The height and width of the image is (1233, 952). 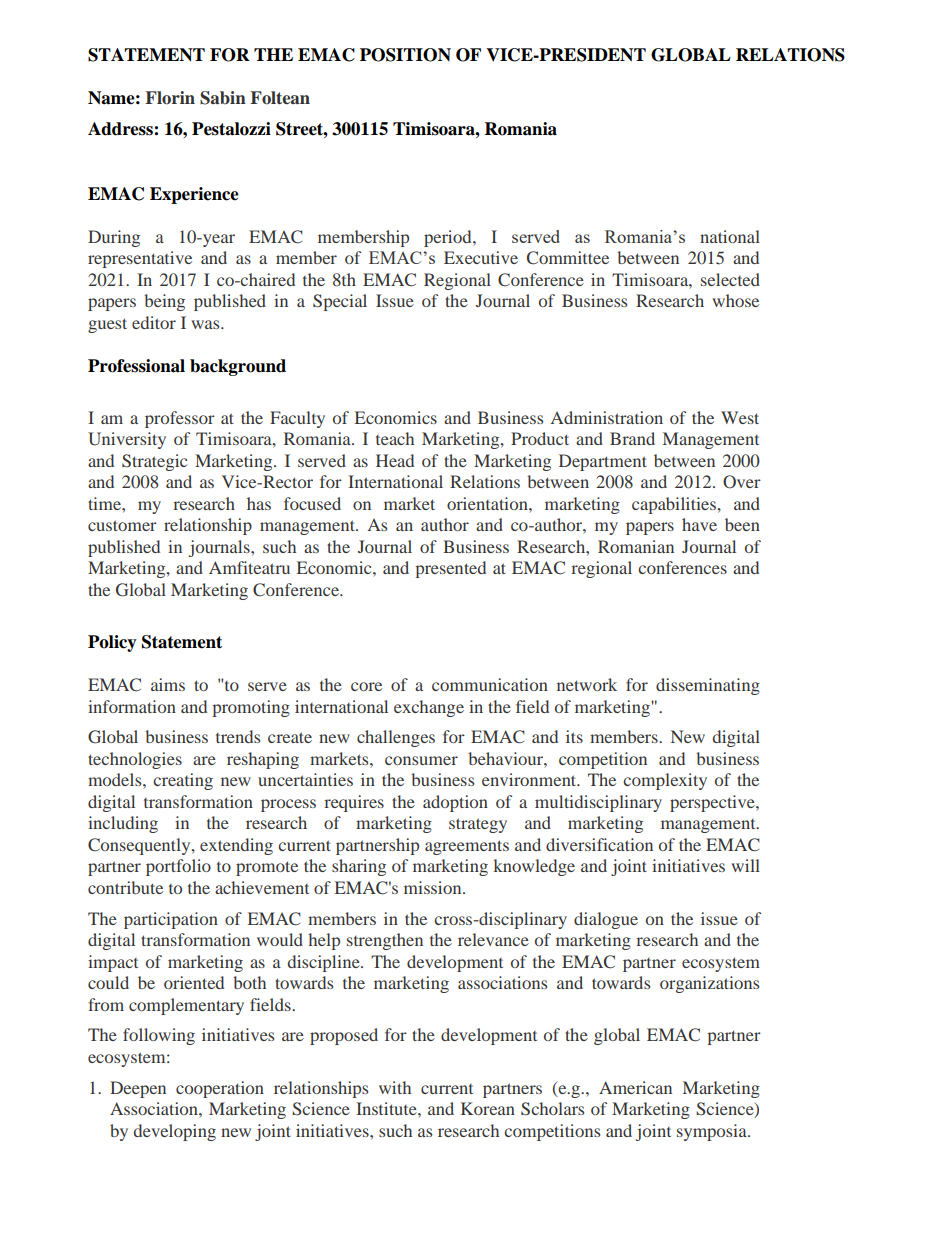 What do you see at coordinates (395, 1087) in the image?
I see `with` at bounding box center [395, 1087].
